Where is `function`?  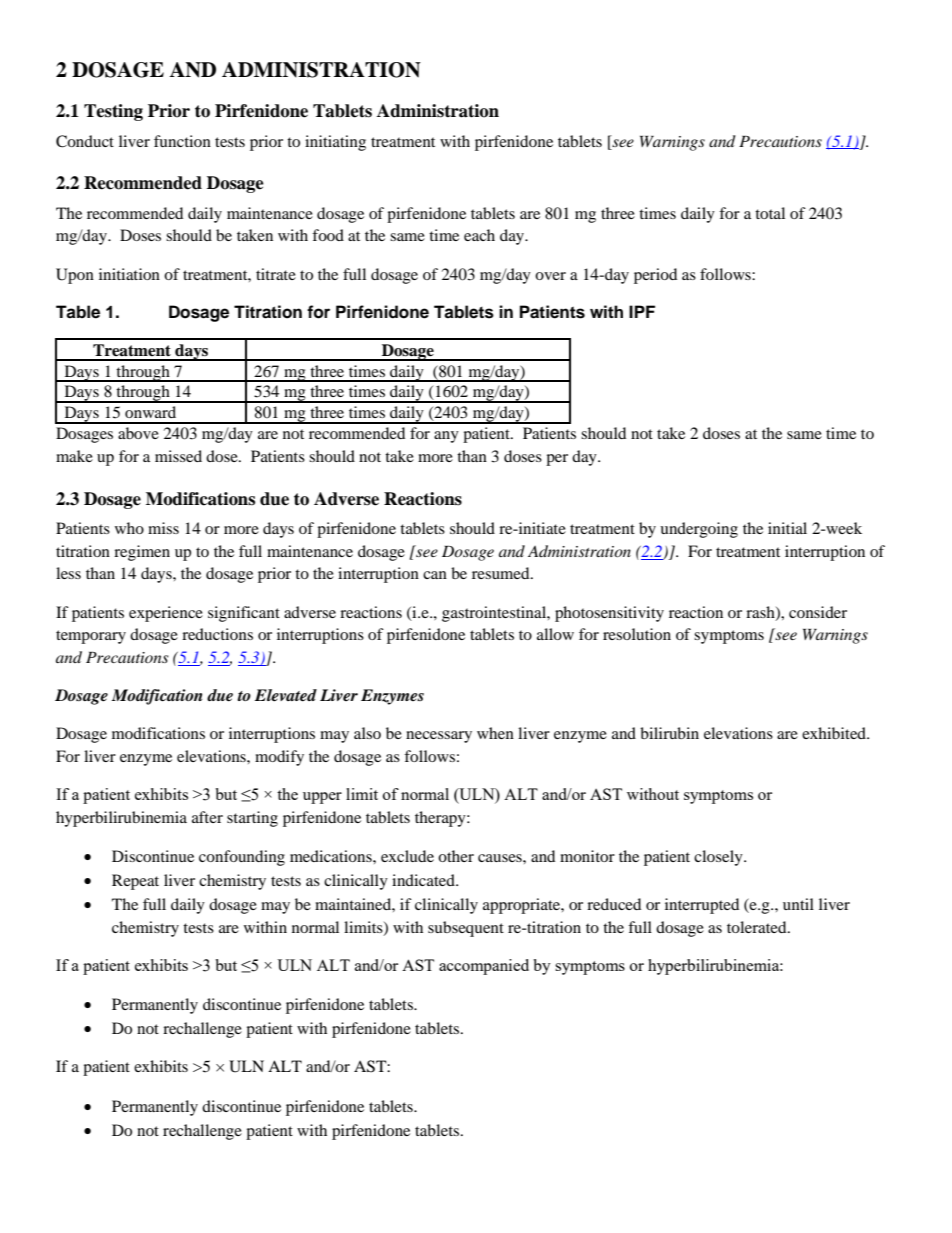 function is located at coordinates (182, 141).
